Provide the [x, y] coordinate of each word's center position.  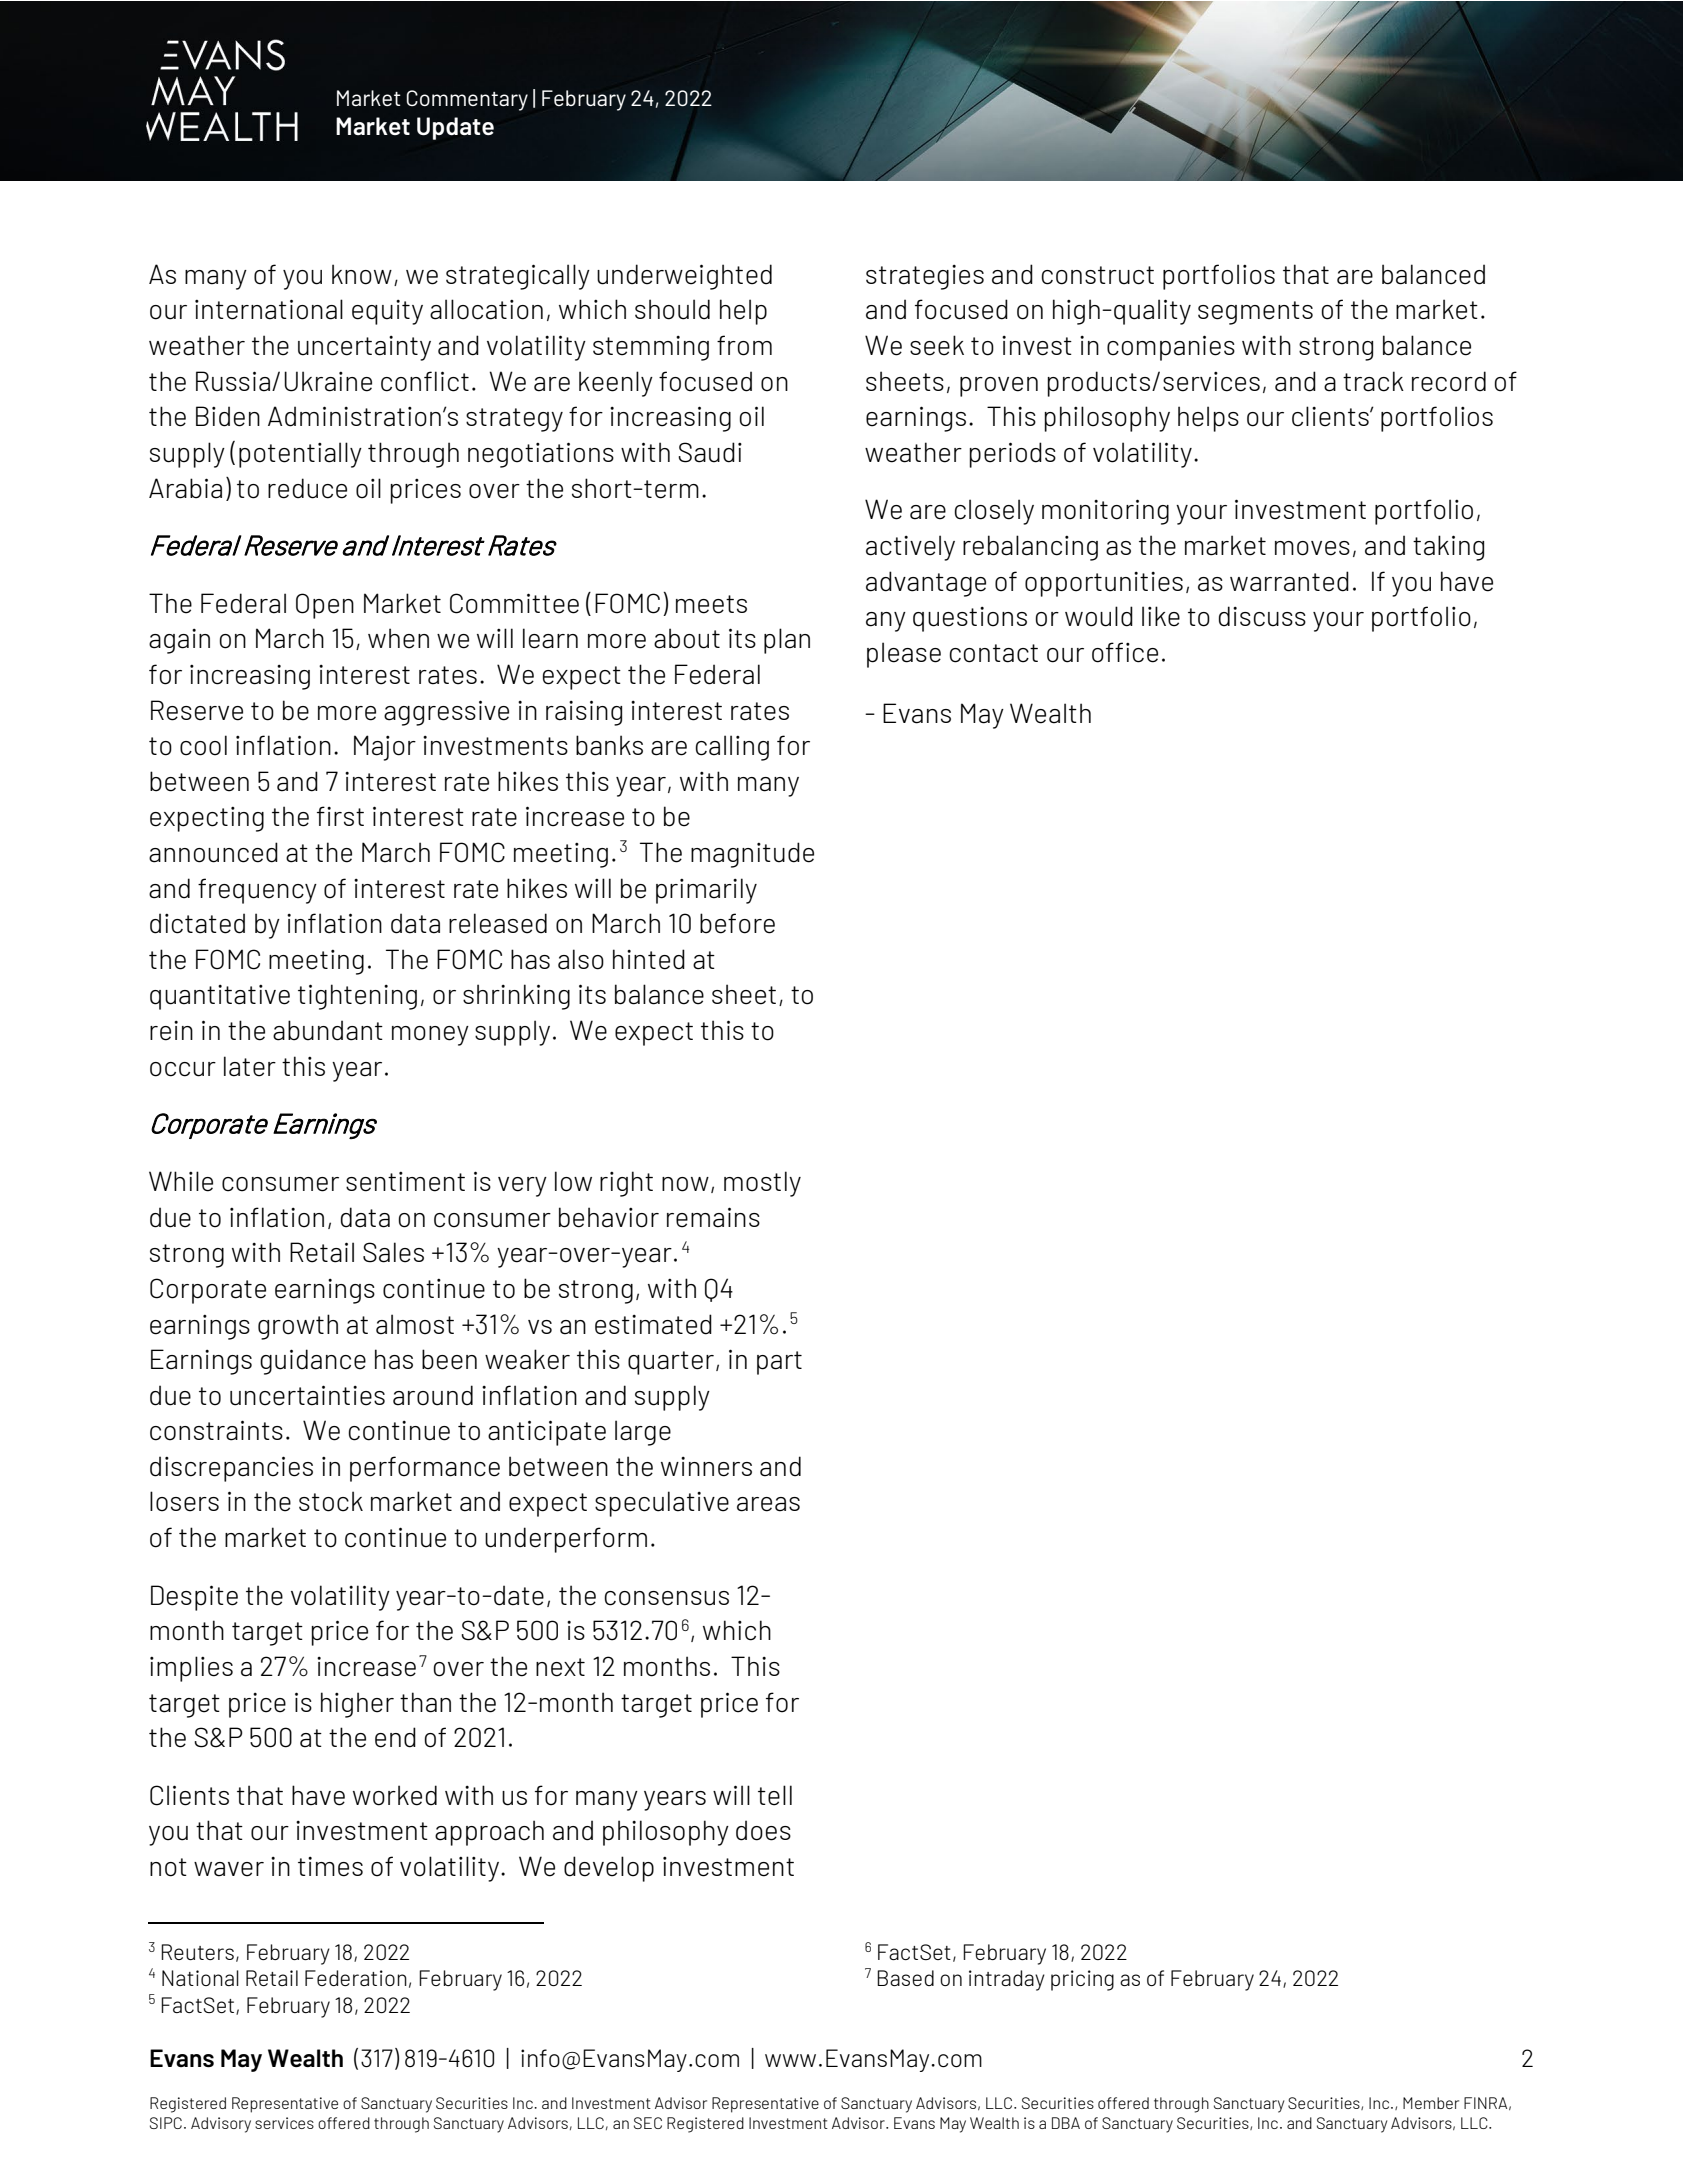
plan [787, 641]
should [672, 309]
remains [713, 1217]
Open [325, 606]
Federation [356, 1978]
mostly [762, 1184]
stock [331, 1501]
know [362, 274]
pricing [1082, 1980]
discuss [1262, 616]
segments [1255, 313]
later [250, 1066]
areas [768, 1504]
